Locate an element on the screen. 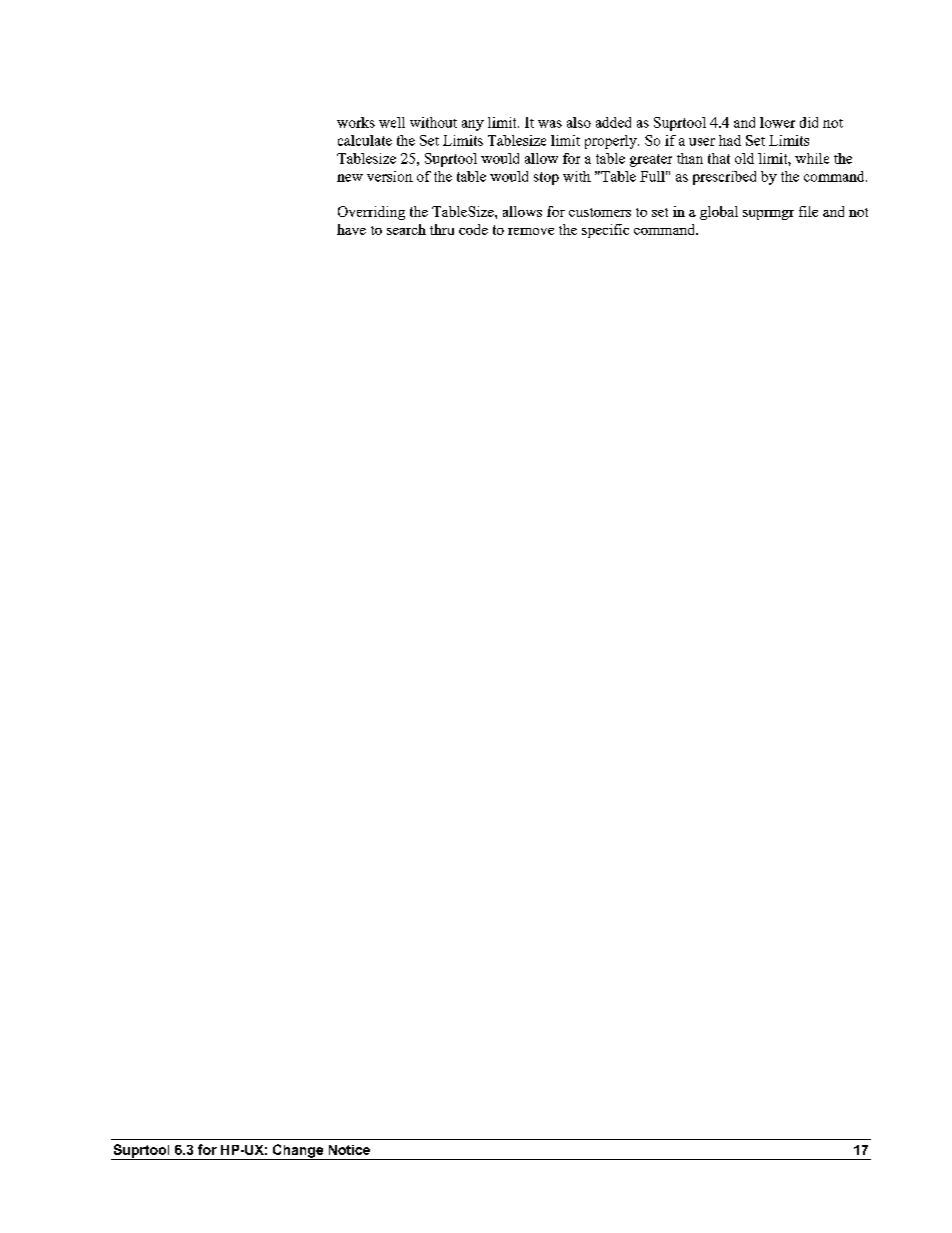  calculate is located at coordinates (365, 140).
